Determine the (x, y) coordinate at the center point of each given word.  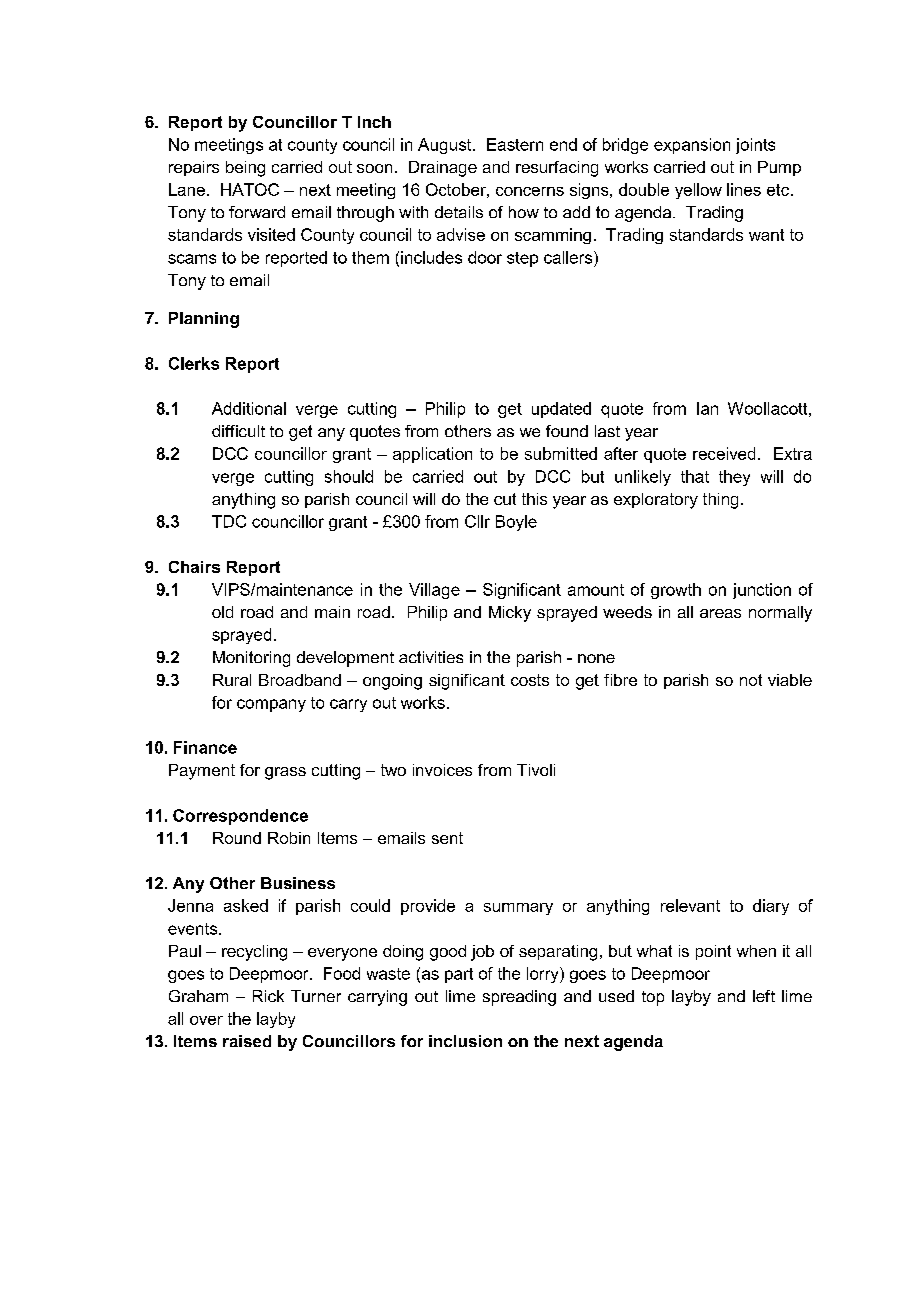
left (764, 996)
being (245, 169)
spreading (519, 998)
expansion (692, 146)
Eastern (515, 144)
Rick (268, 996)
